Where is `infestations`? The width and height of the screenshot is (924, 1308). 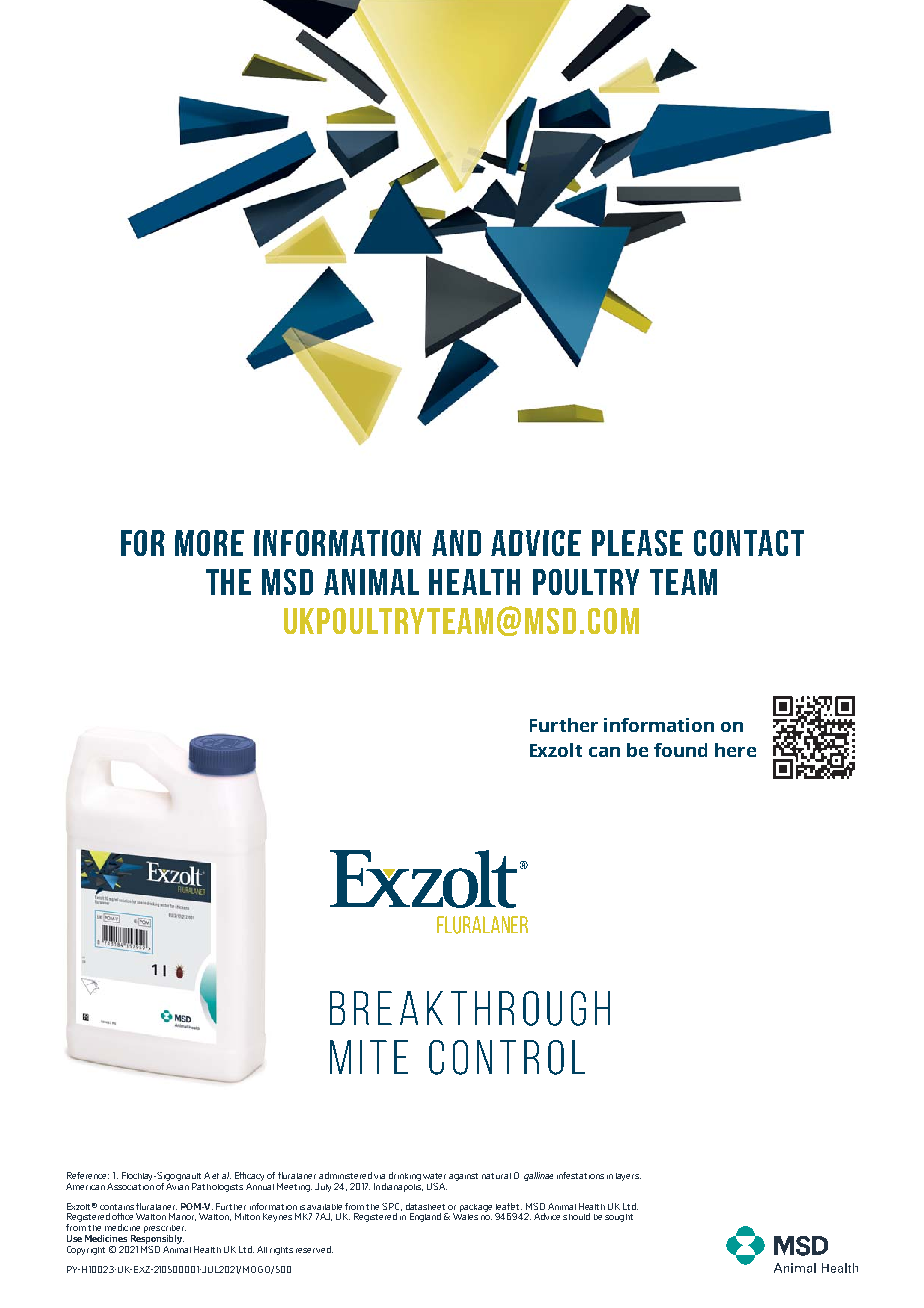 infestations is located at coordinates (580, 1175).
